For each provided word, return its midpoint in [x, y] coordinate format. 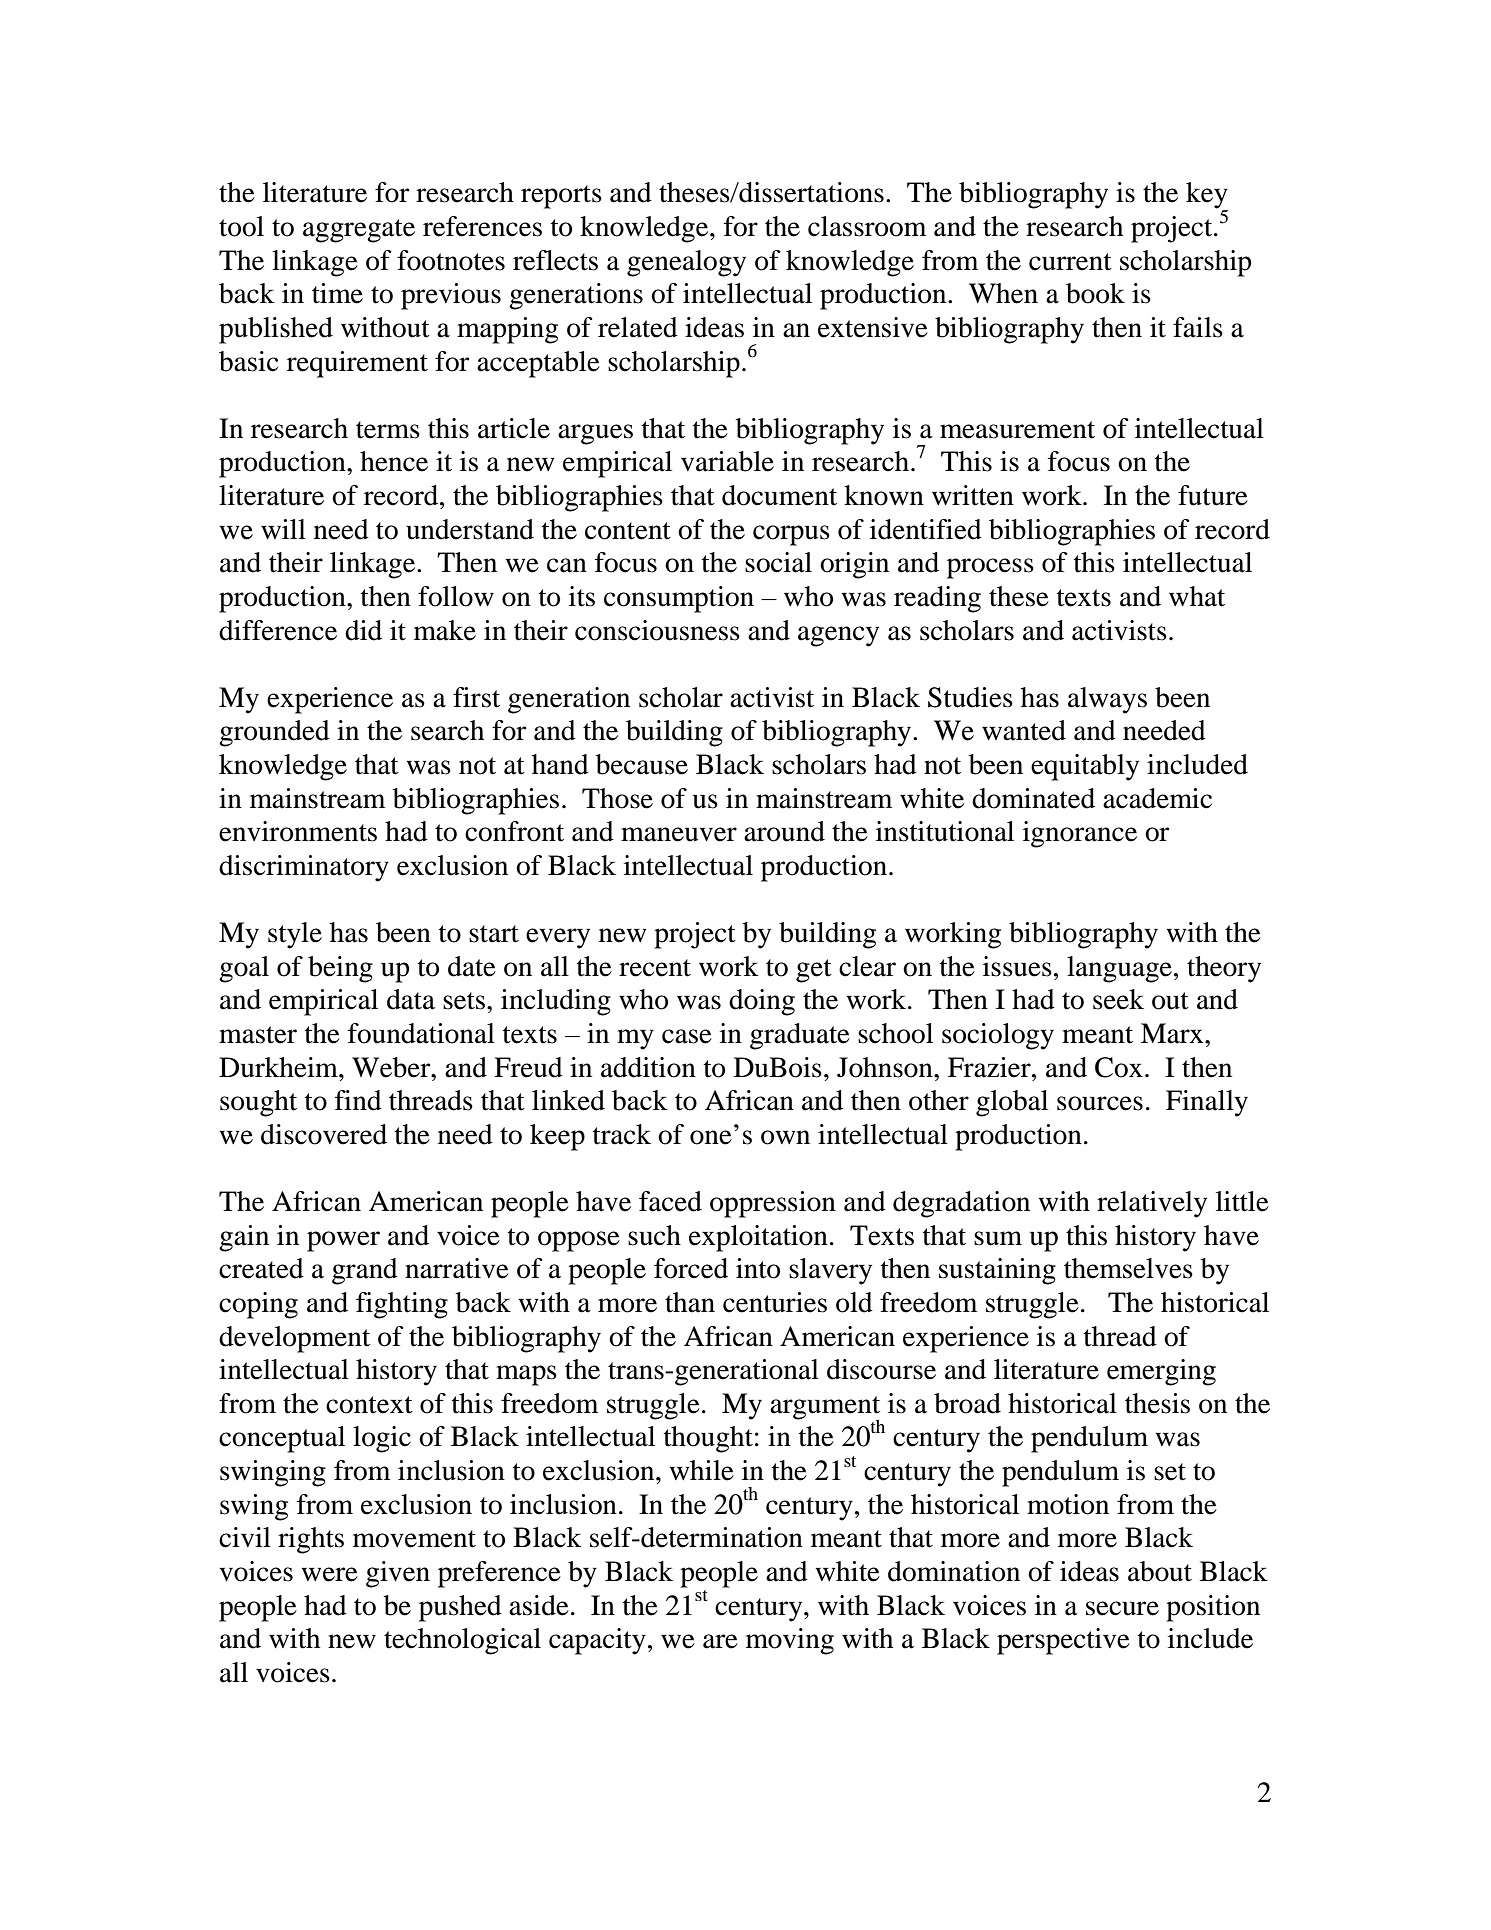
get [814, 971]
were [330, 1574]
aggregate [359, 231]
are [720, 1641]
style [295, 935]
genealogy [686, 263]
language [1119, 969]
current [1070, 262]
